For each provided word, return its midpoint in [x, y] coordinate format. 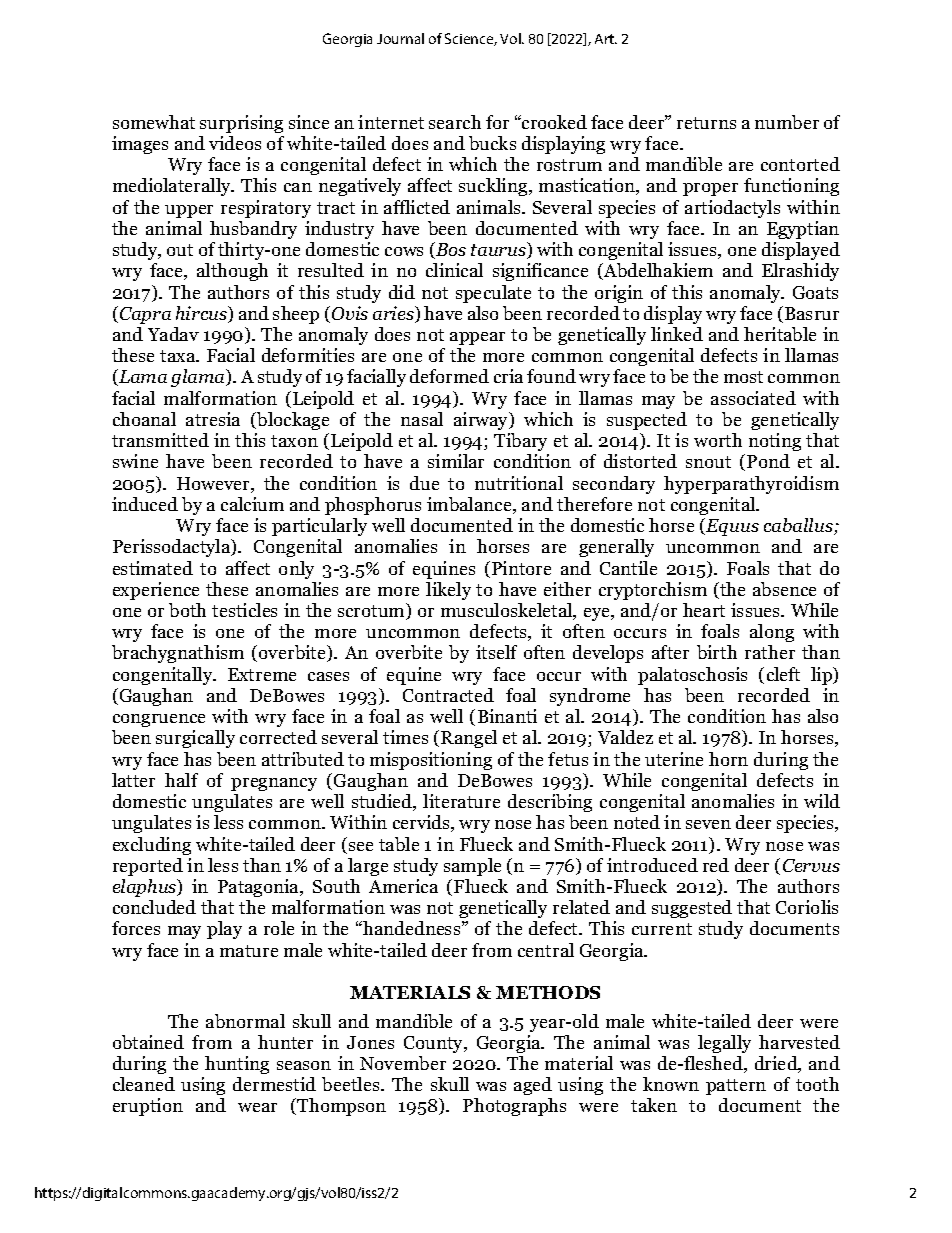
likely [448, 591]
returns [706, 123]
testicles [244, 610]
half [181, 780]
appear [477, 338]
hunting [237, 1065]
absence [784, 589]
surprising [241, 124]
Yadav [173, 334]
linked [677, 334]
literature [461, 801]
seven [708, 824]
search [455, 122]
